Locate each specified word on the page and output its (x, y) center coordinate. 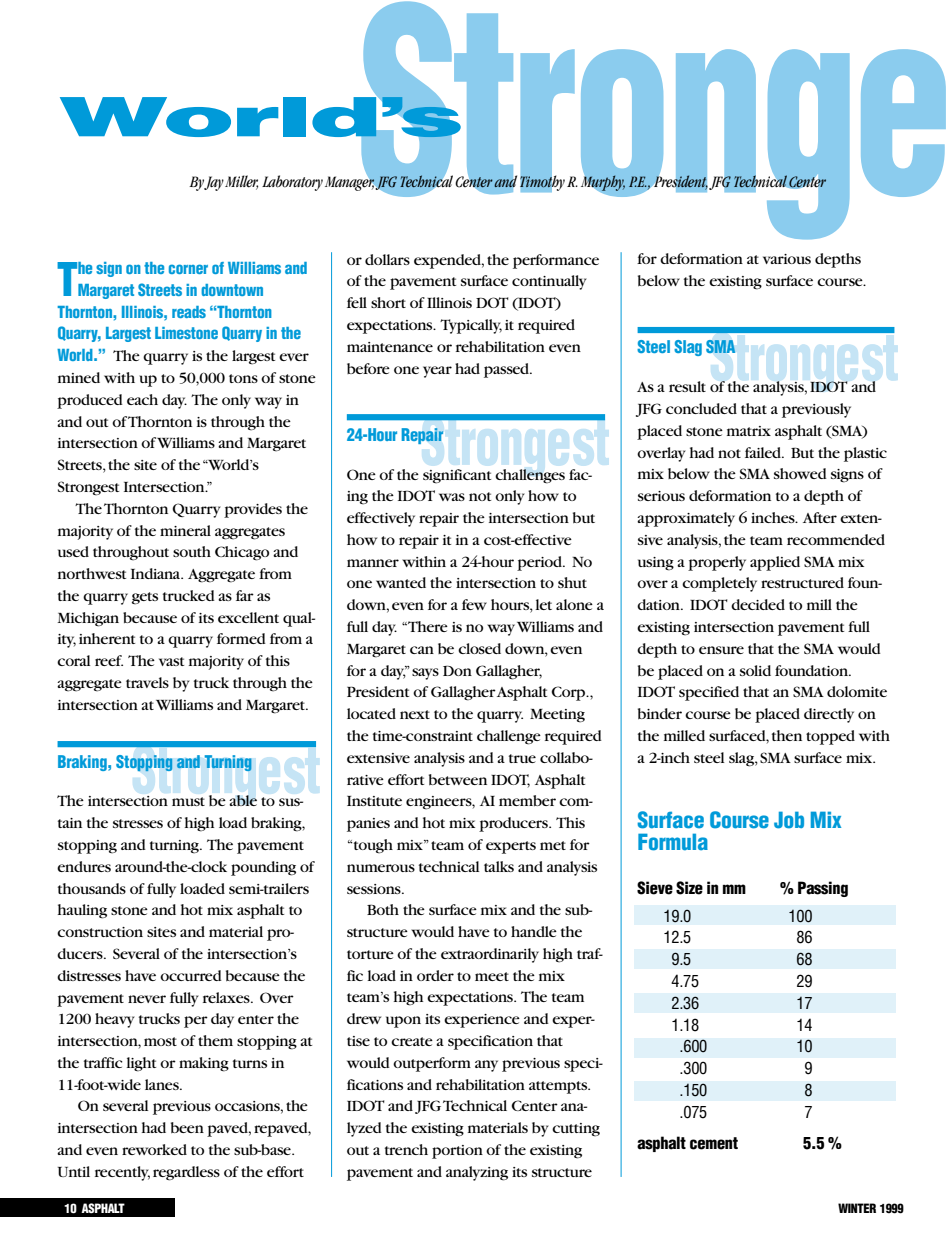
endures (84, 866)
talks (499, 866)
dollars (387, 259)
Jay (214, 183)
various (787, 259)
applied (775, 563)
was (452, 497)
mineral (185, 530)
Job (789, 820)
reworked (154, 1149)
